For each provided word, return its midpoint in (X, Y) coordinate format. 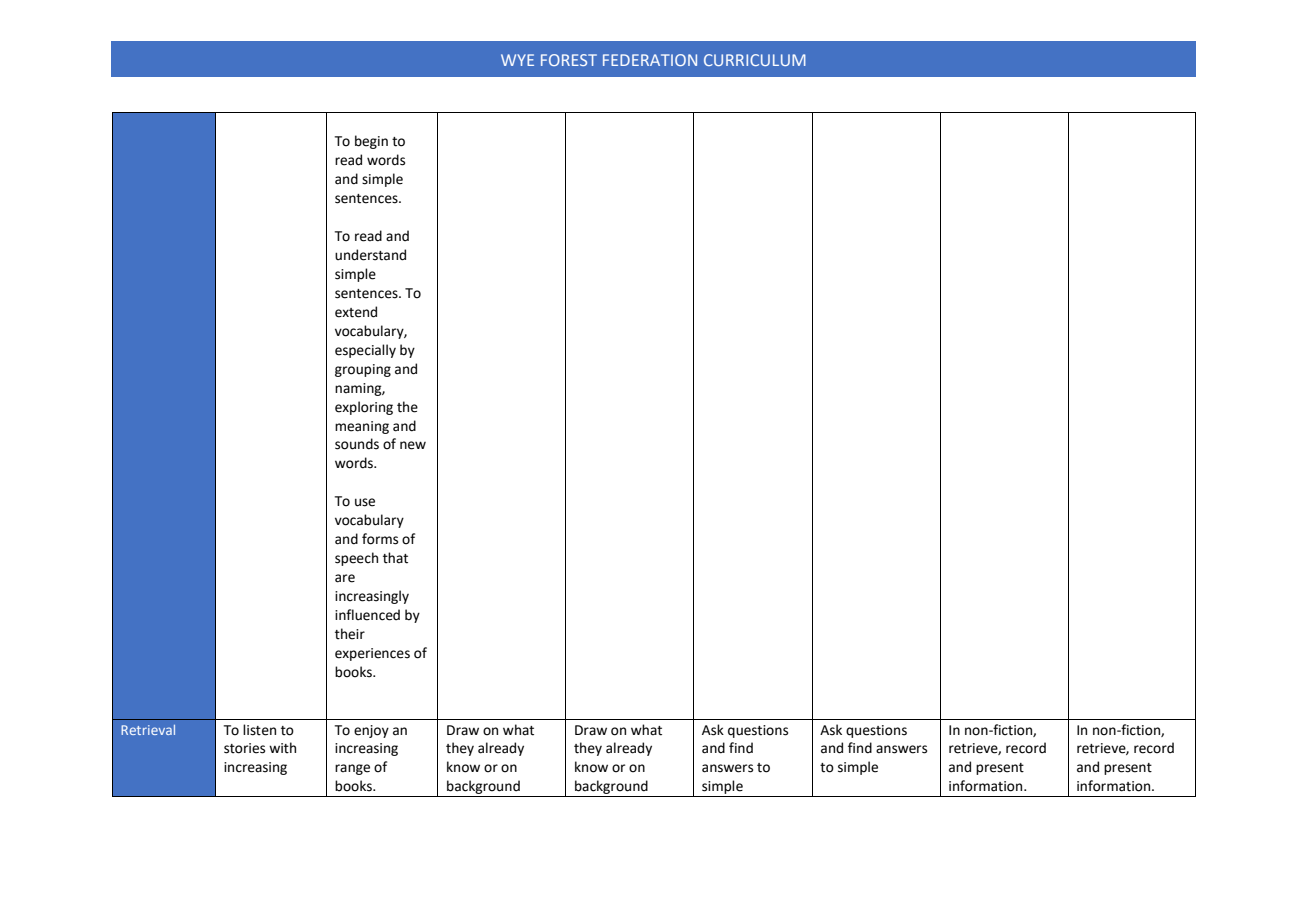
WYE (517, 60)
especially (365, 351)
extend (356, 312)
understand (370, 255)
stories (244, 748)
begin (371, 142)
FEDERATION (650, 60)
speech (356, 559)
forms (380, 539)
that (395, 558)
